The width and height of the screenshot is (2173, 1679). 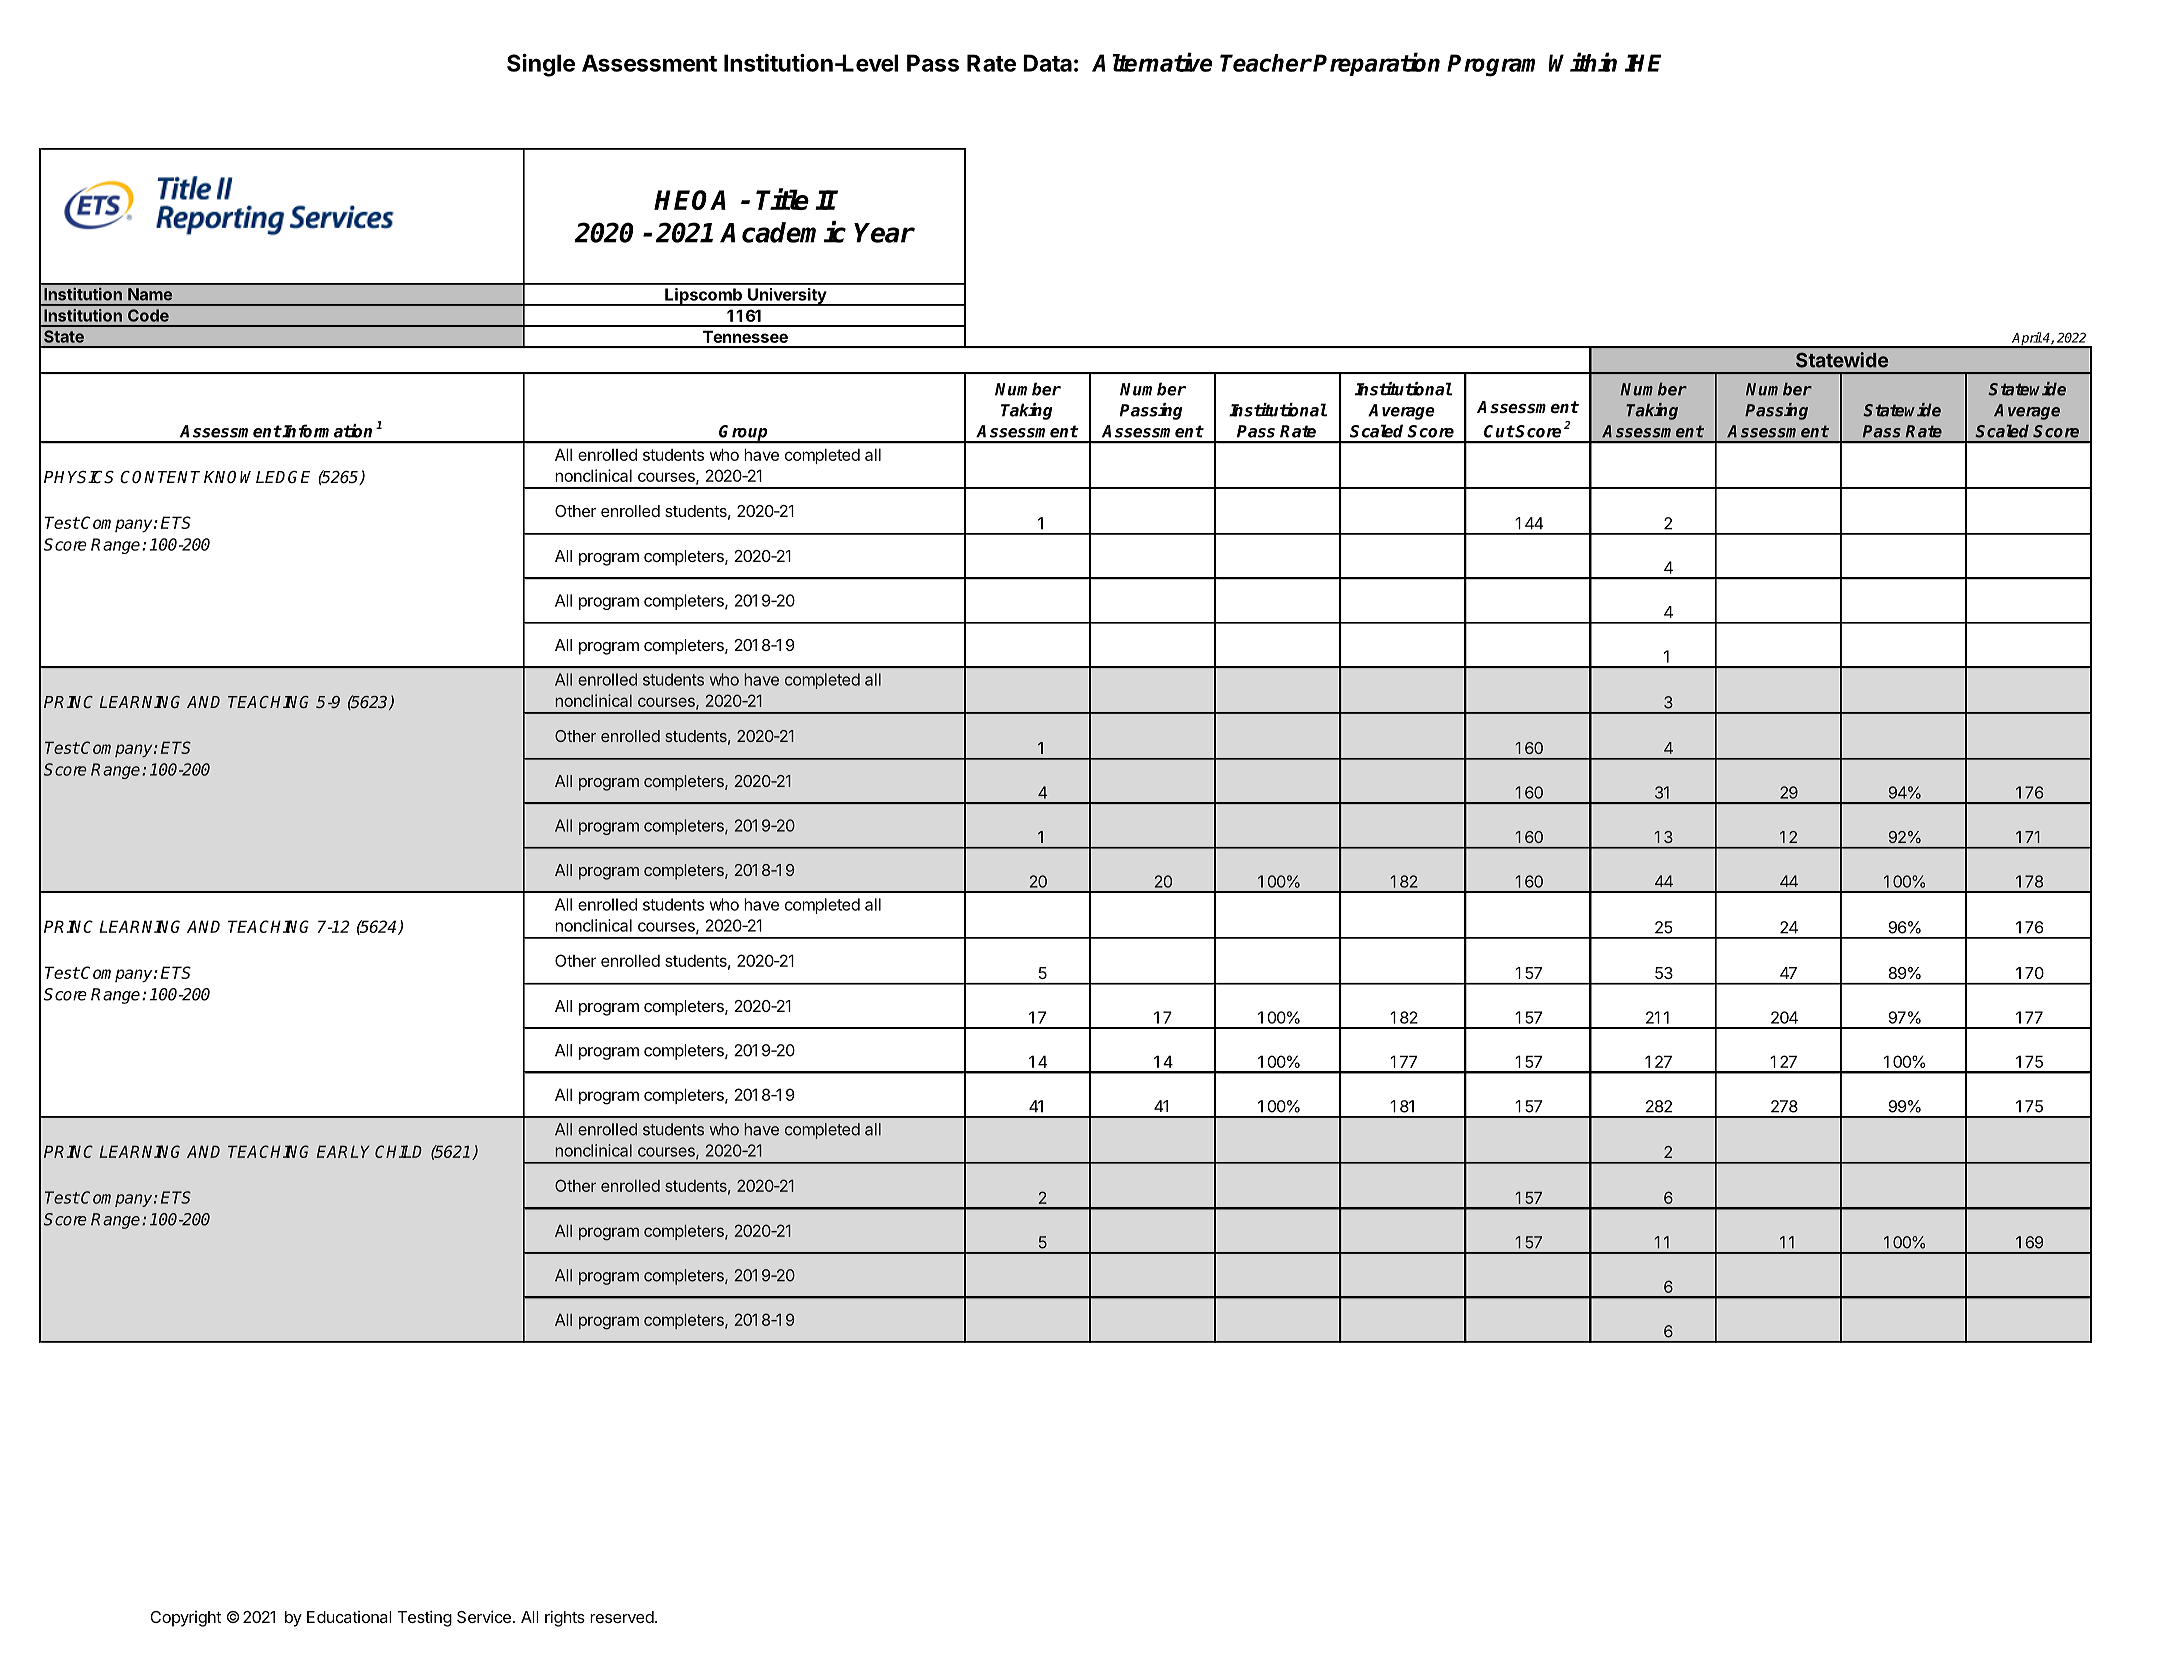 I want to click on EARLY, so click(x=343, y=1151).
